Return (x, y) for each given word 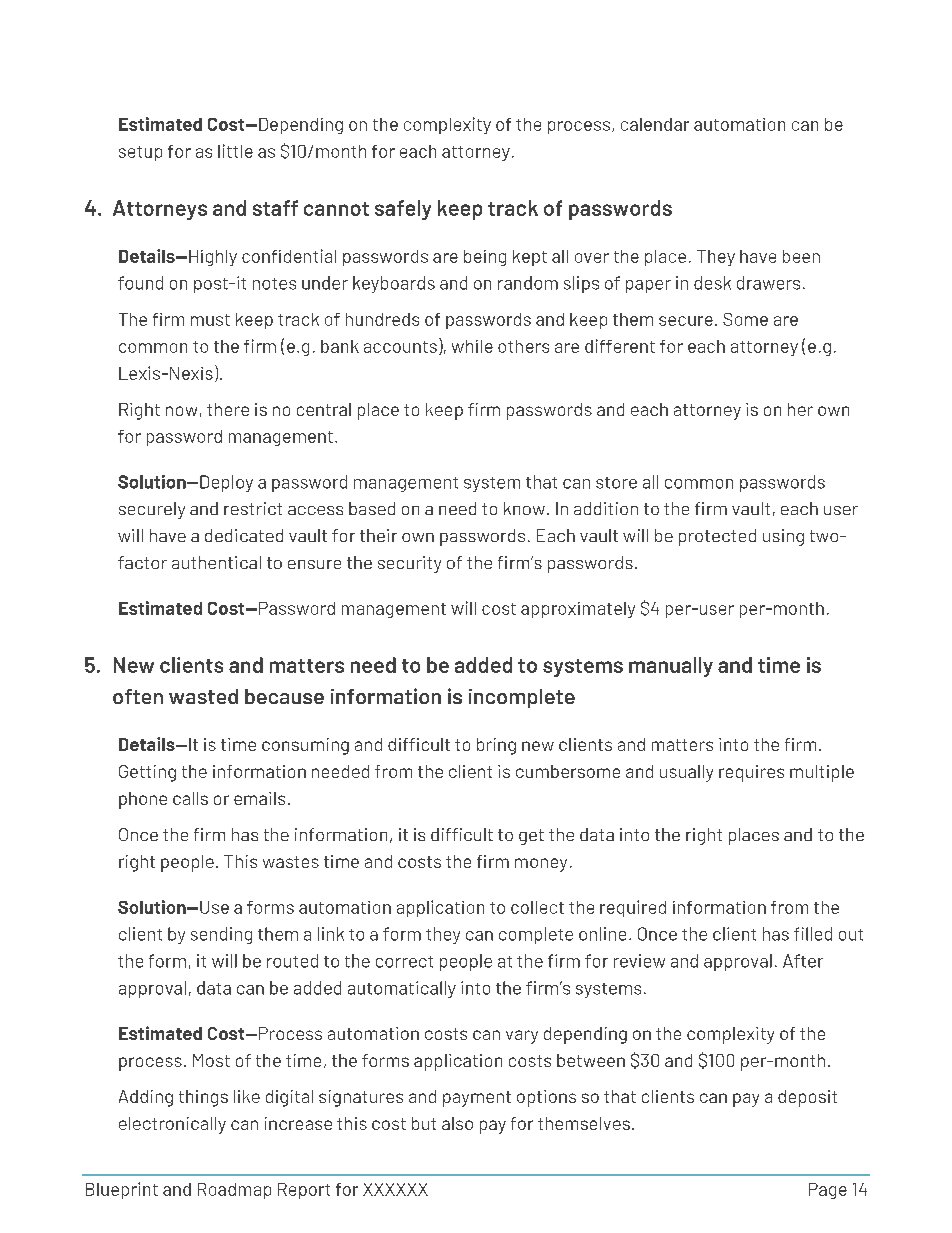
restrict (253, 508)
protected (717, 537)
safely (403, 210)
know (524, 508)
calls (190, 798)
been (801, 256)
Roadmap (234, 1191)
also (457, 1123)
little (235, 151)
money (541, 865)
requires (751, 773)
